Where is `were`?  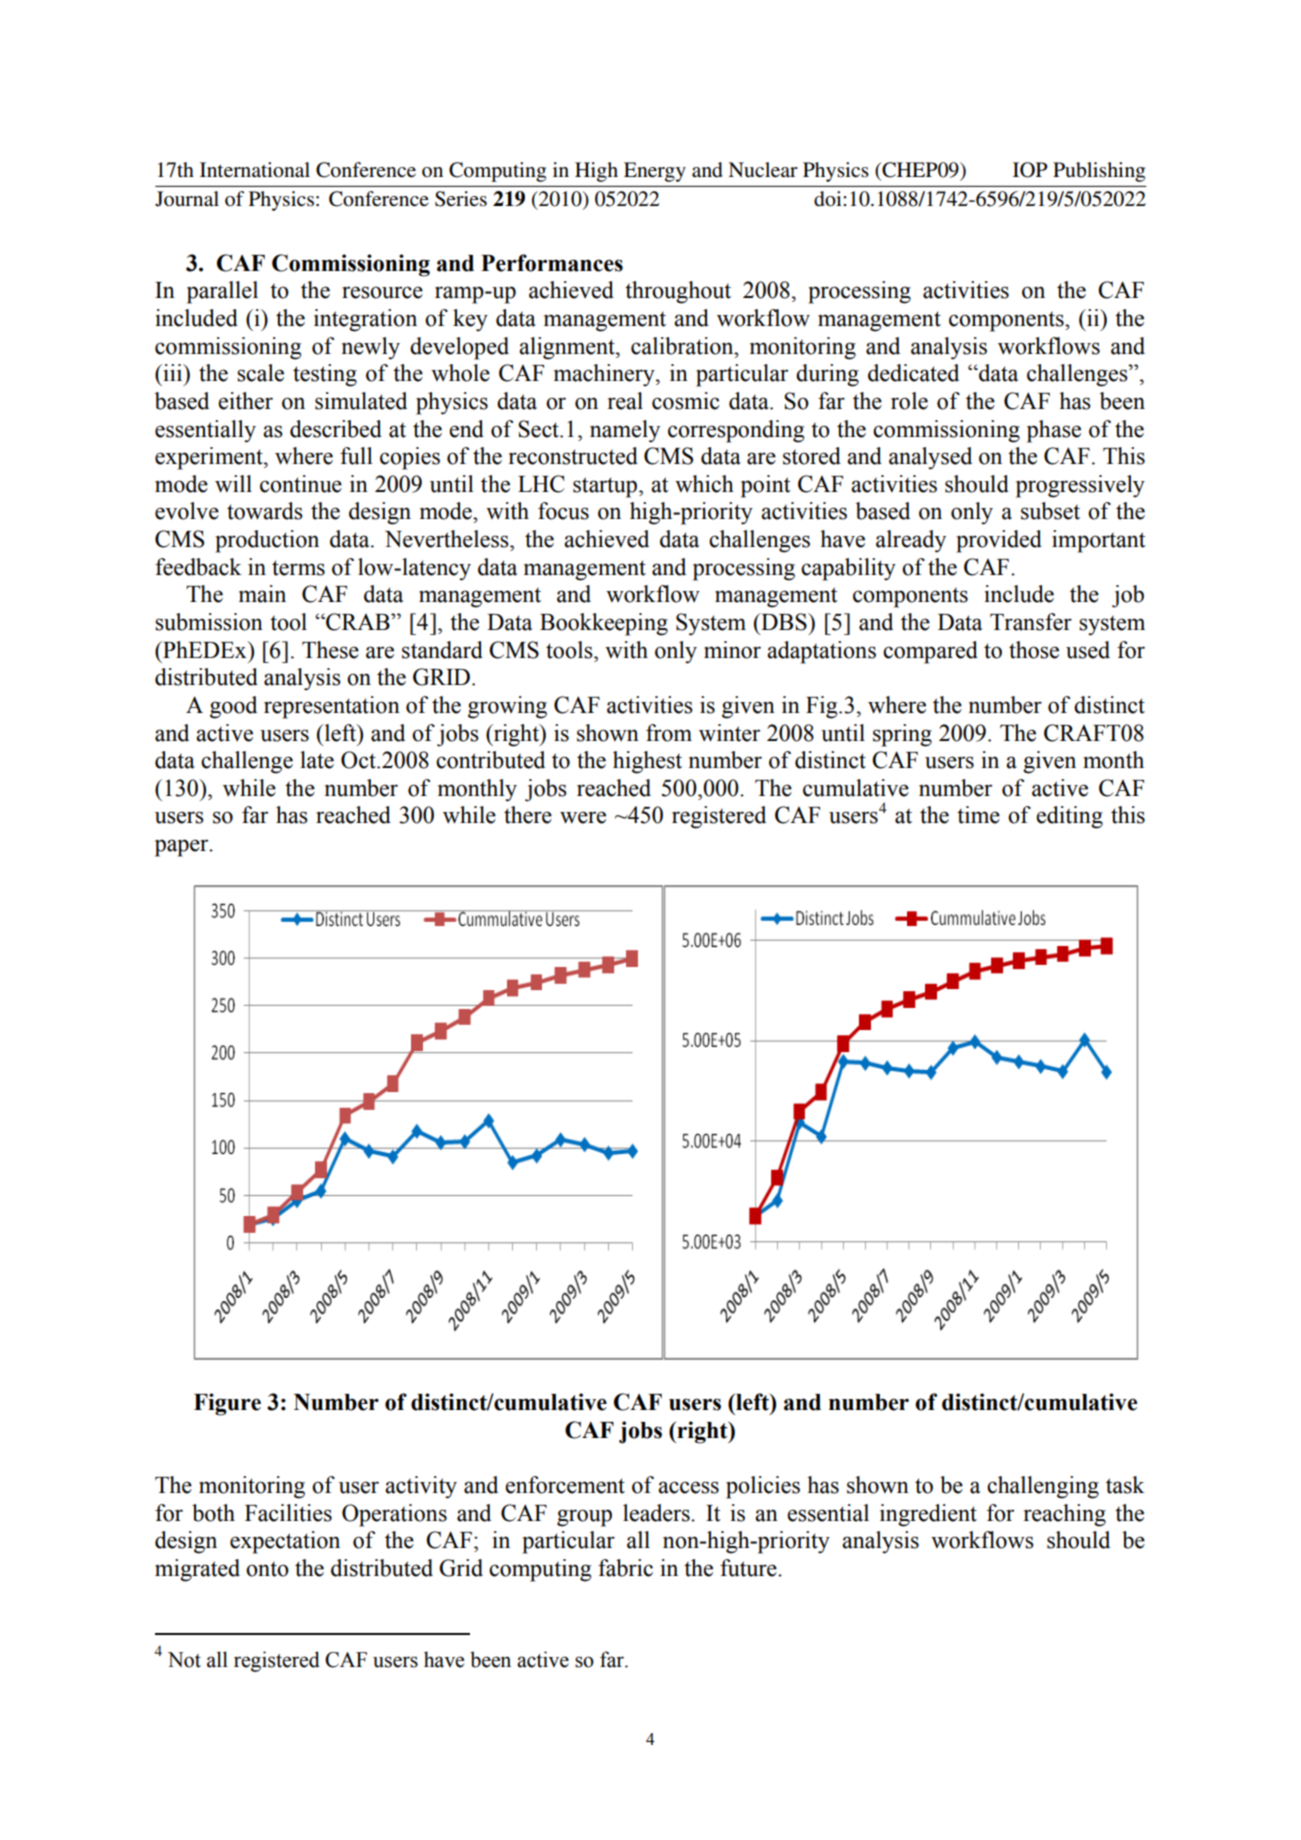
were is located at coordinates (583, 817).
